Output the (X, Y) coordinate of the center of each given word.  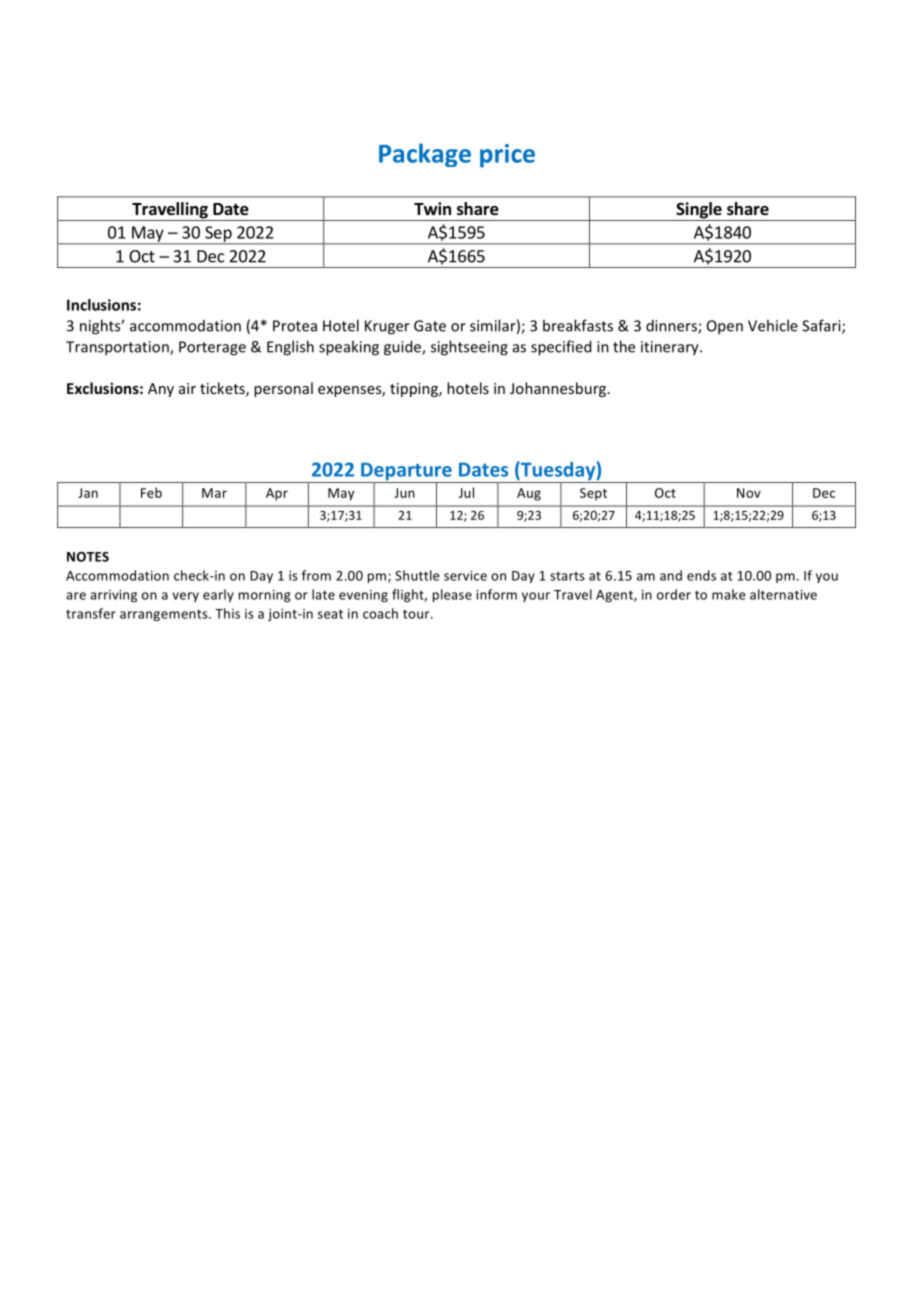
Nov (749, 493)
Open (725, 327)
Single (699, 211)
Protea (295, 326)
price (507, 156)
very (185, 597)
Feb (151, 492)
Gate (430, 326)
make (729, 594)
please (452, 595)
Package (425, 155)
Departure (406, 473)
